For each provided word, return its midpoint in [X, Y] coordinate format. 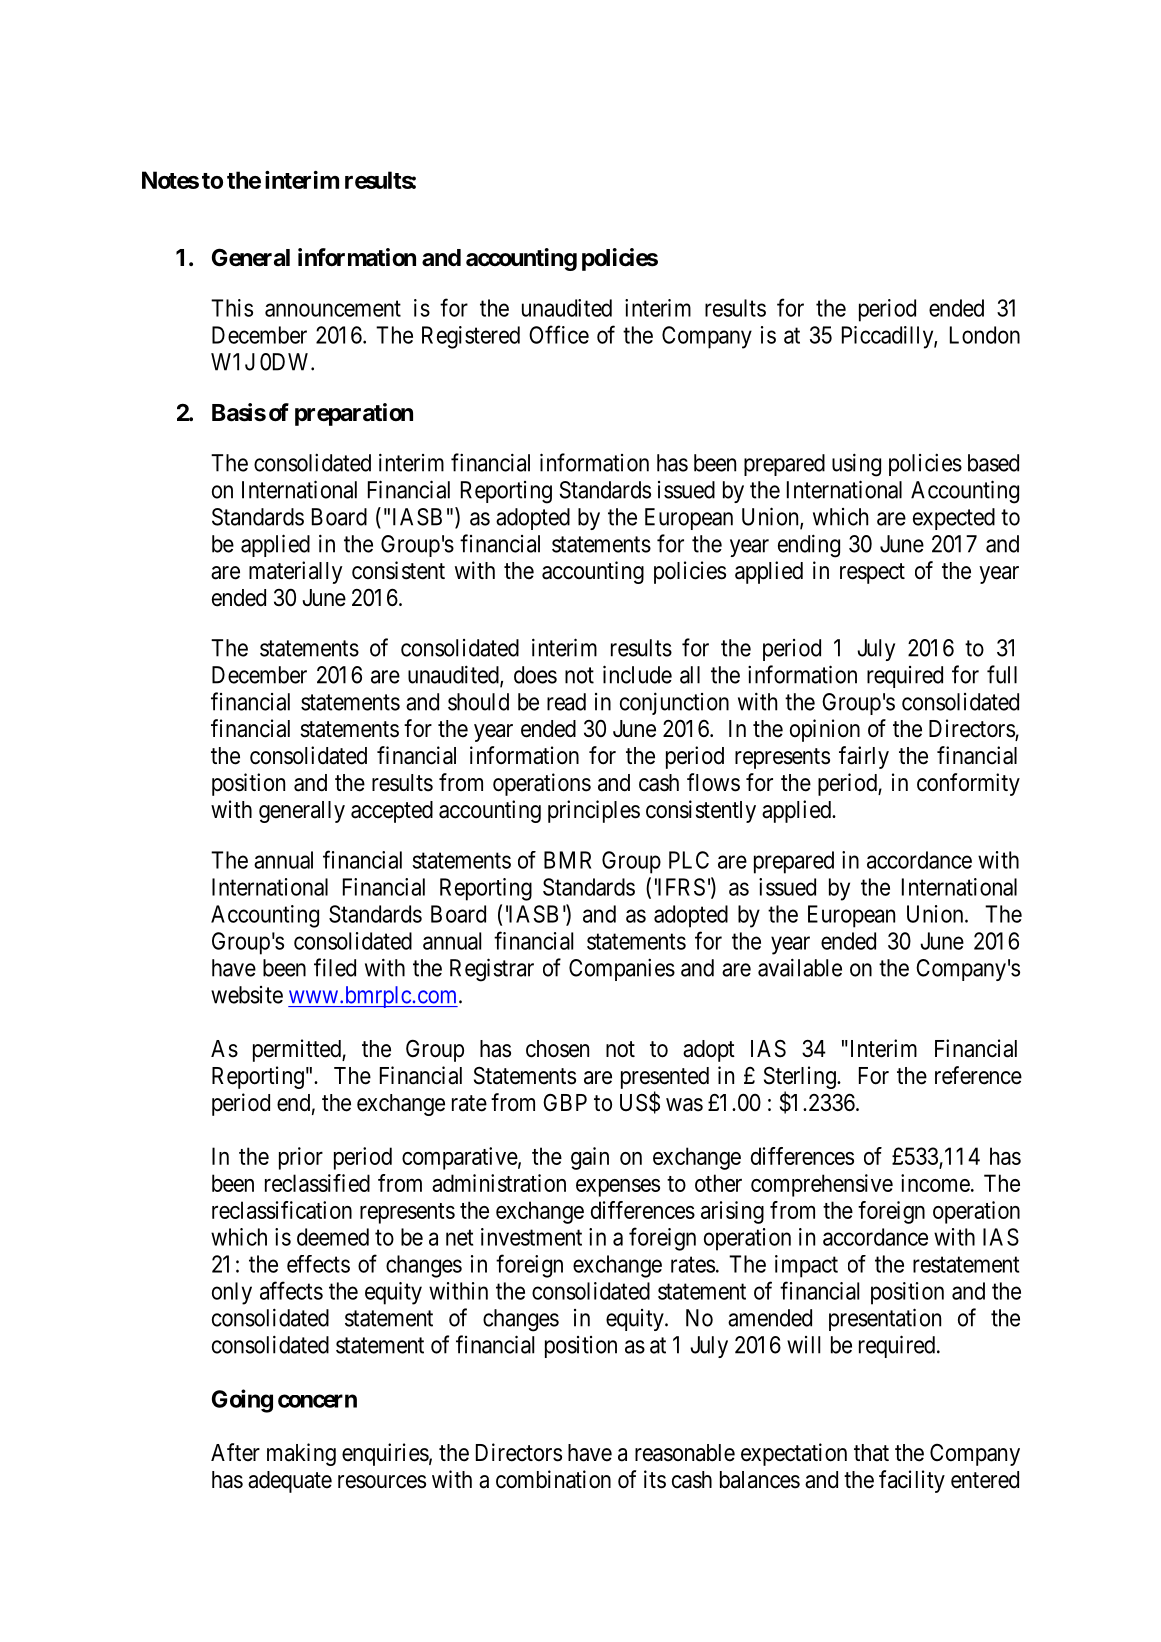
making [301, 1454]
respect [872, 573]
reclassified [317, 1183]
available [800, 967]
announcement [333, 308]
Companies [622, 969]
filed [335, 967]
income [935, 1183]
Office [559, 334]
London [985, 335]
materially [295, 572]
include [637, 674]
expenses [618, 1188]
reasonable [685, 1453]
